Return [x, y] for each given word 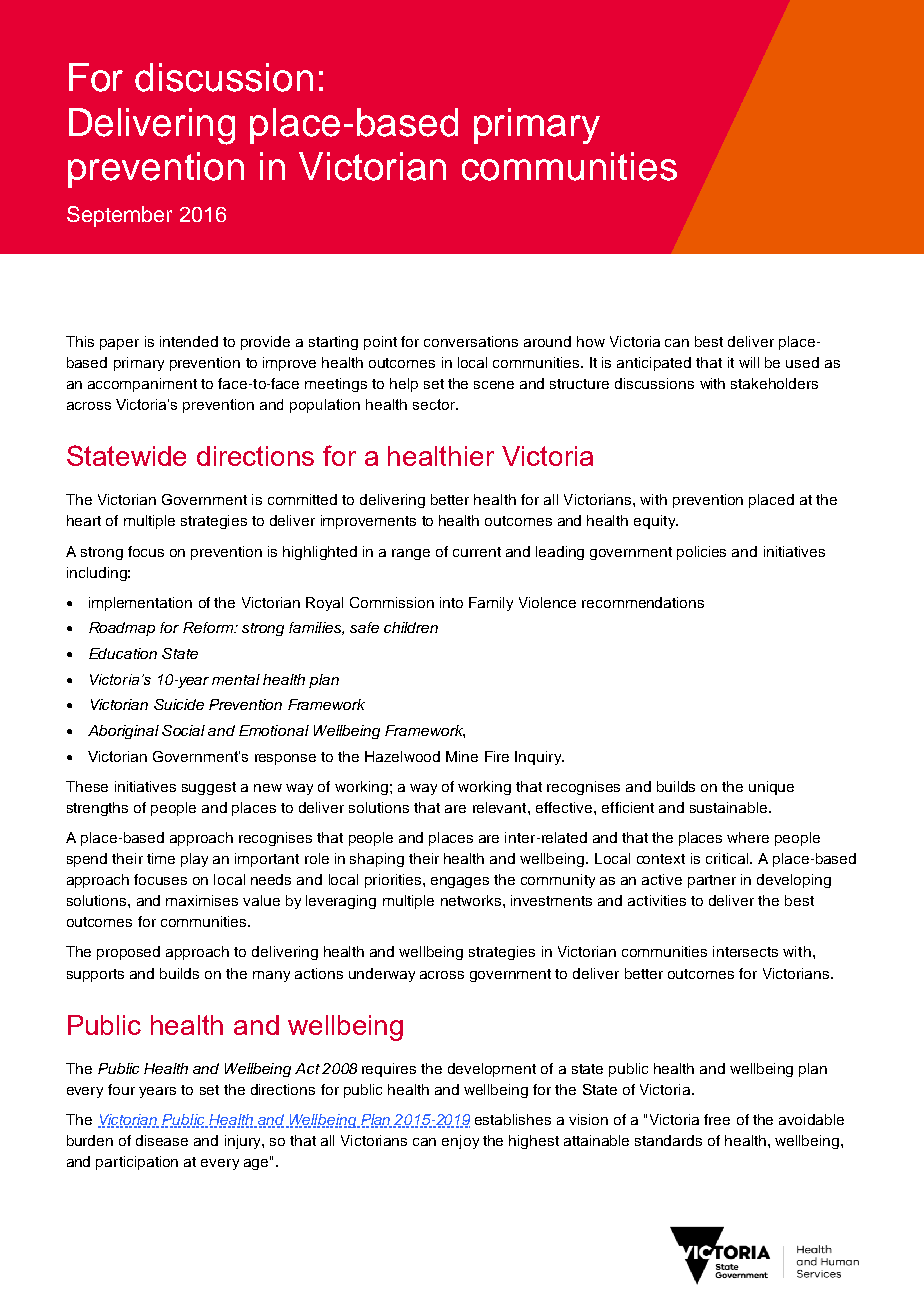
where [748, 837]
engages [460, 882]
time [161, 858]
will [749, 362]
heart [84, 520]
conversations [471, 341]
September [119, 216]
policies [701, 553]
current [477, 552]
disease [162, 1140]
